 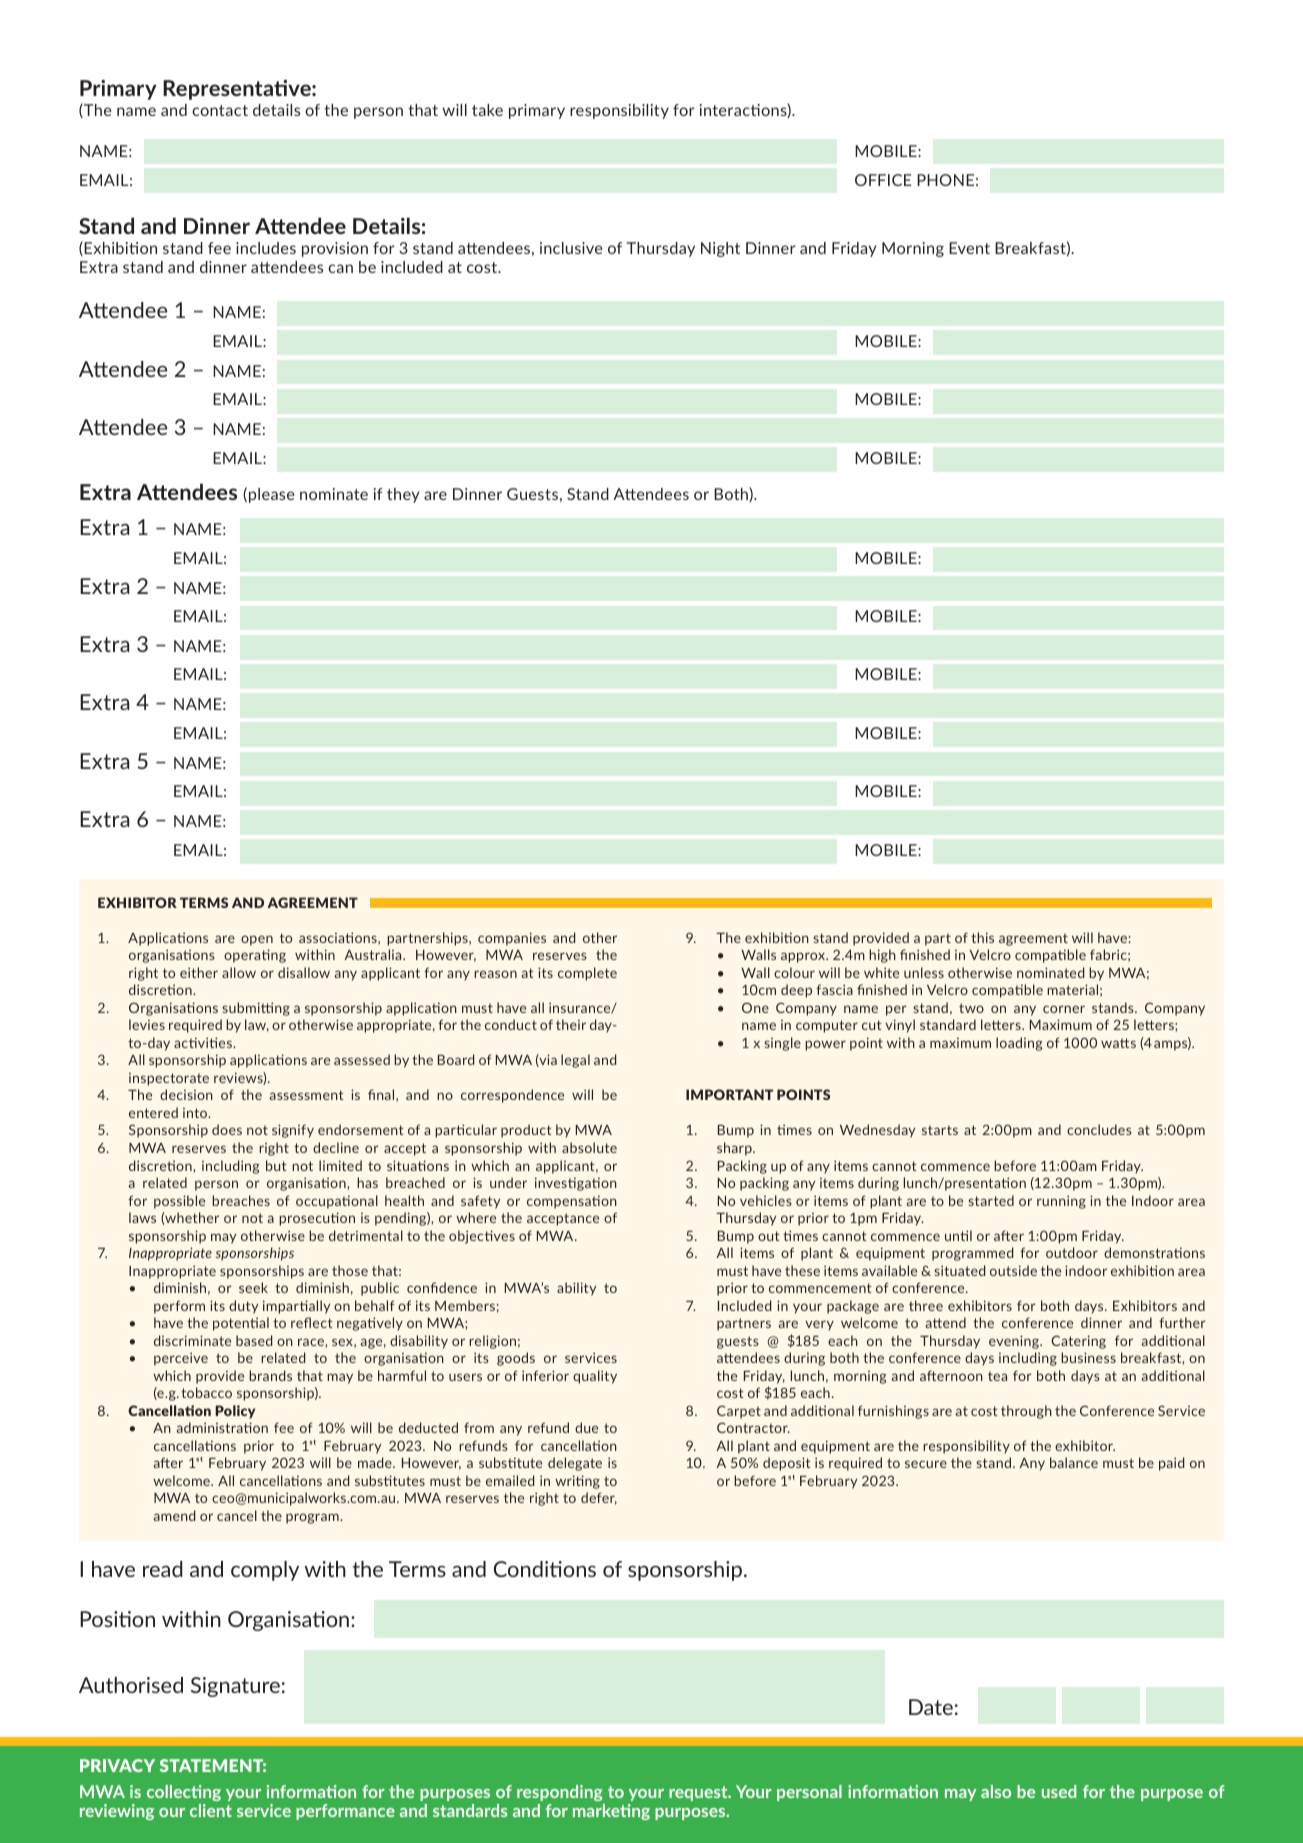 What do you see at coordinates (969, 248) in the screenshot?
I see `Event` at bounding box center [969, 248].
